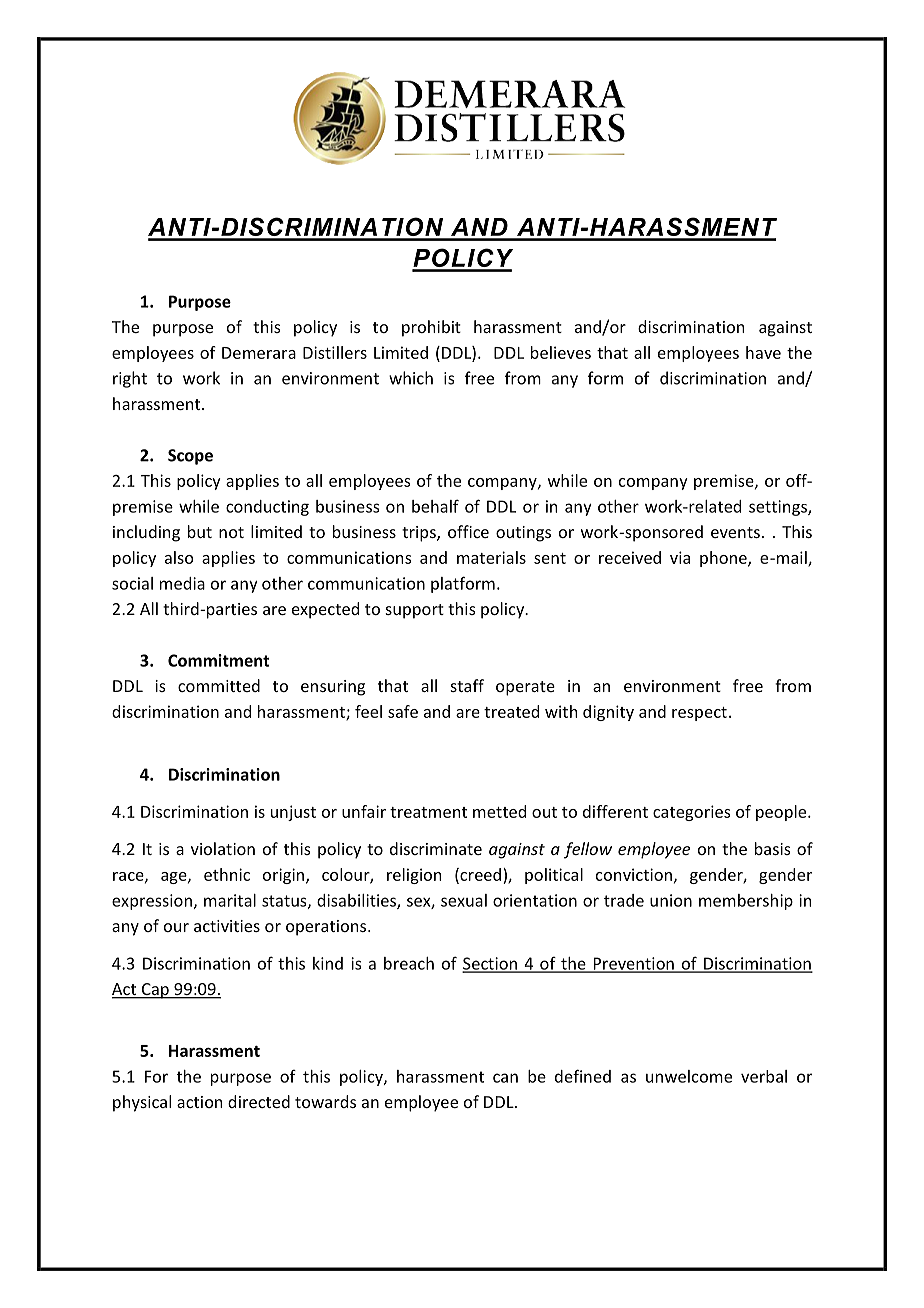 This image has width=924, height=1308. I want to click on committed, so click(219, 685).
